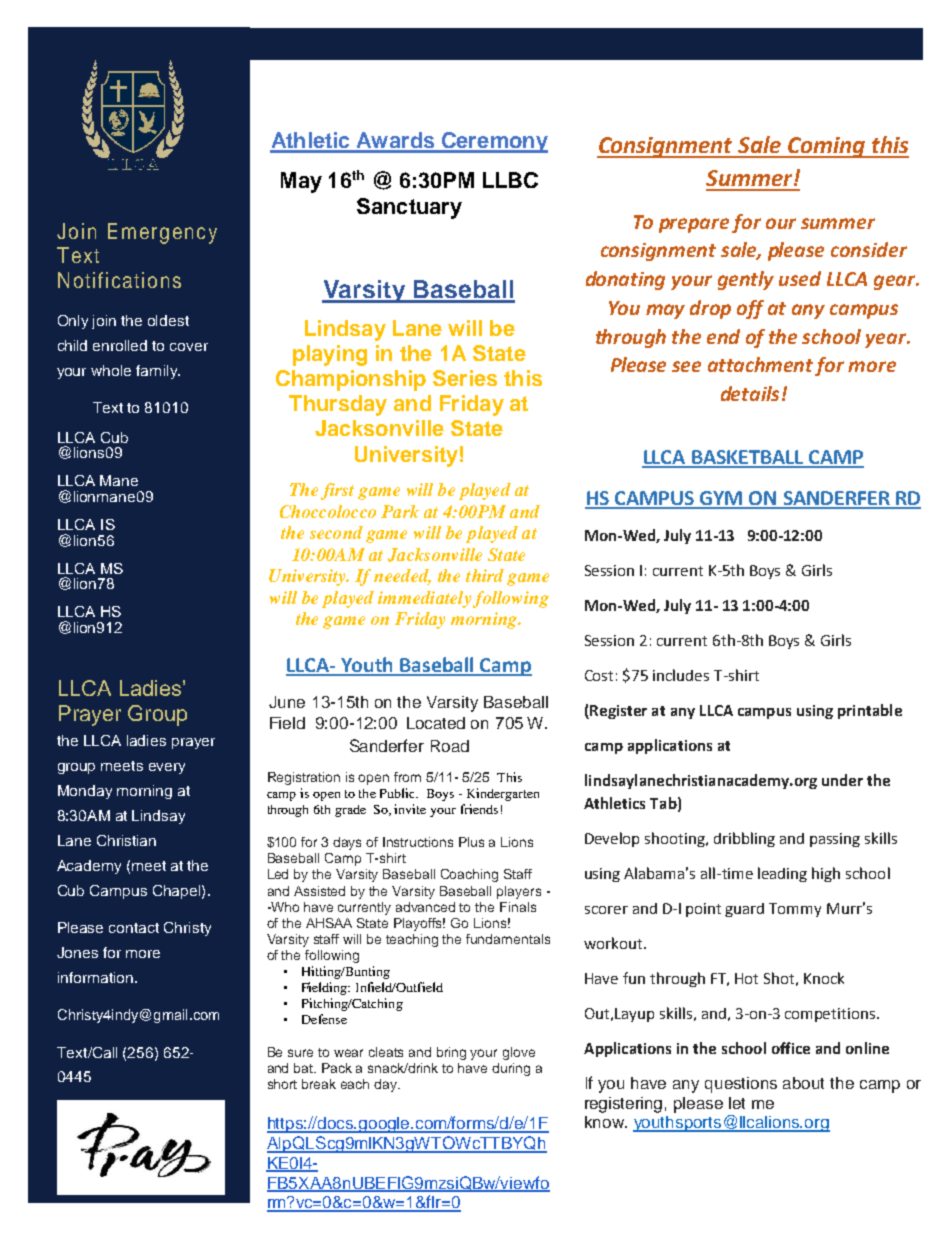  Describe the element at coordinates (424, 599) in the screenshot. I see `immediately` at that location.
